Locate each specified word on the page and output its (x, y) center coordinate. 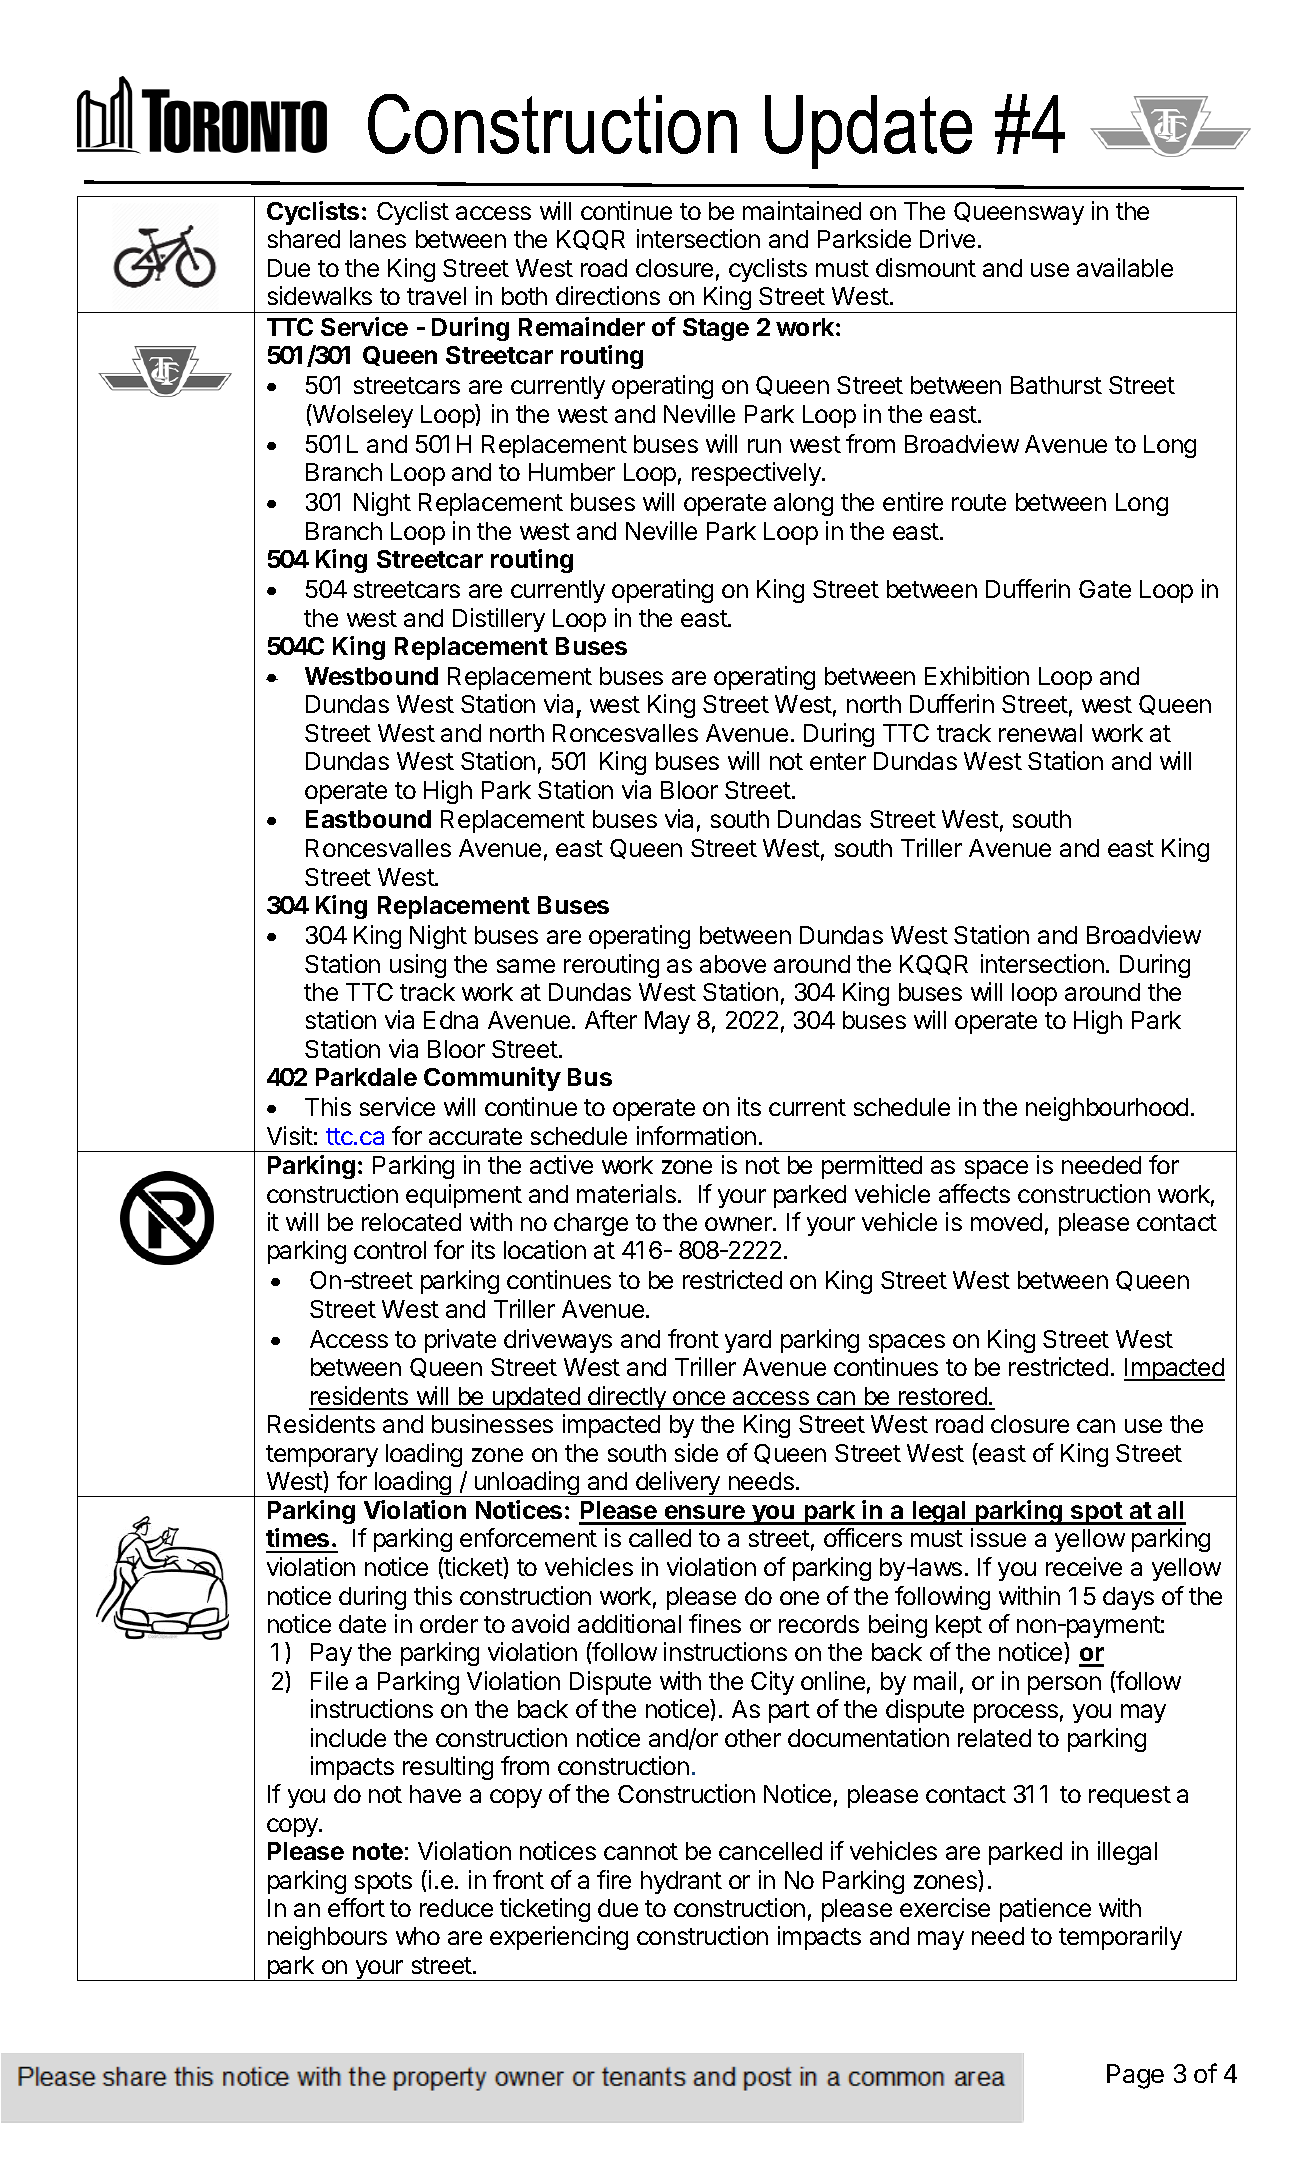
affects (974, 1193)
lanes (378, 239)
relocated (411, 1222)
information (696, 1135)
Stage (716, 329)
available (1125, 267)
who (418, 1936)
